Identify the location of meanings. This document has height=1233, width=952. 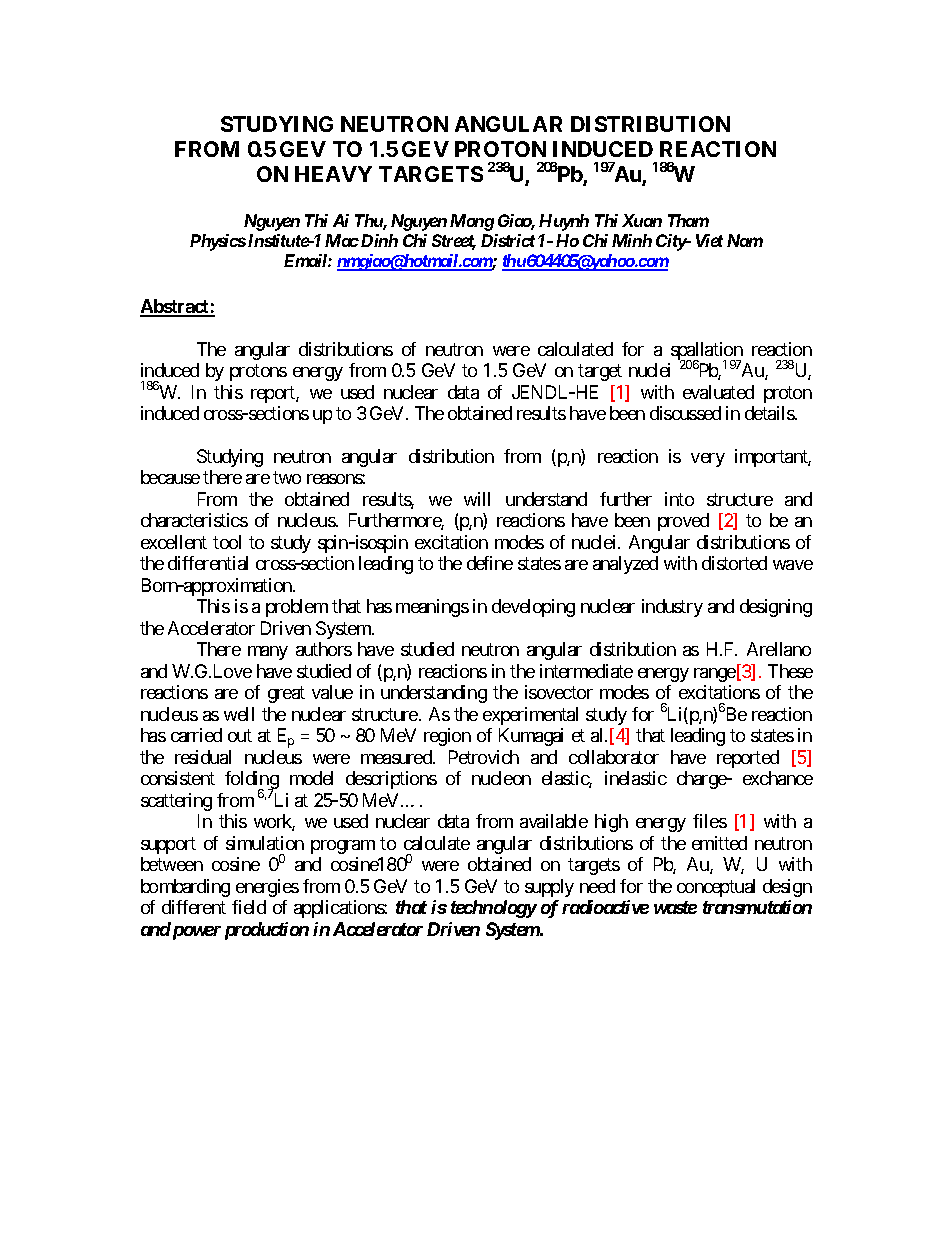
(432, 608).
